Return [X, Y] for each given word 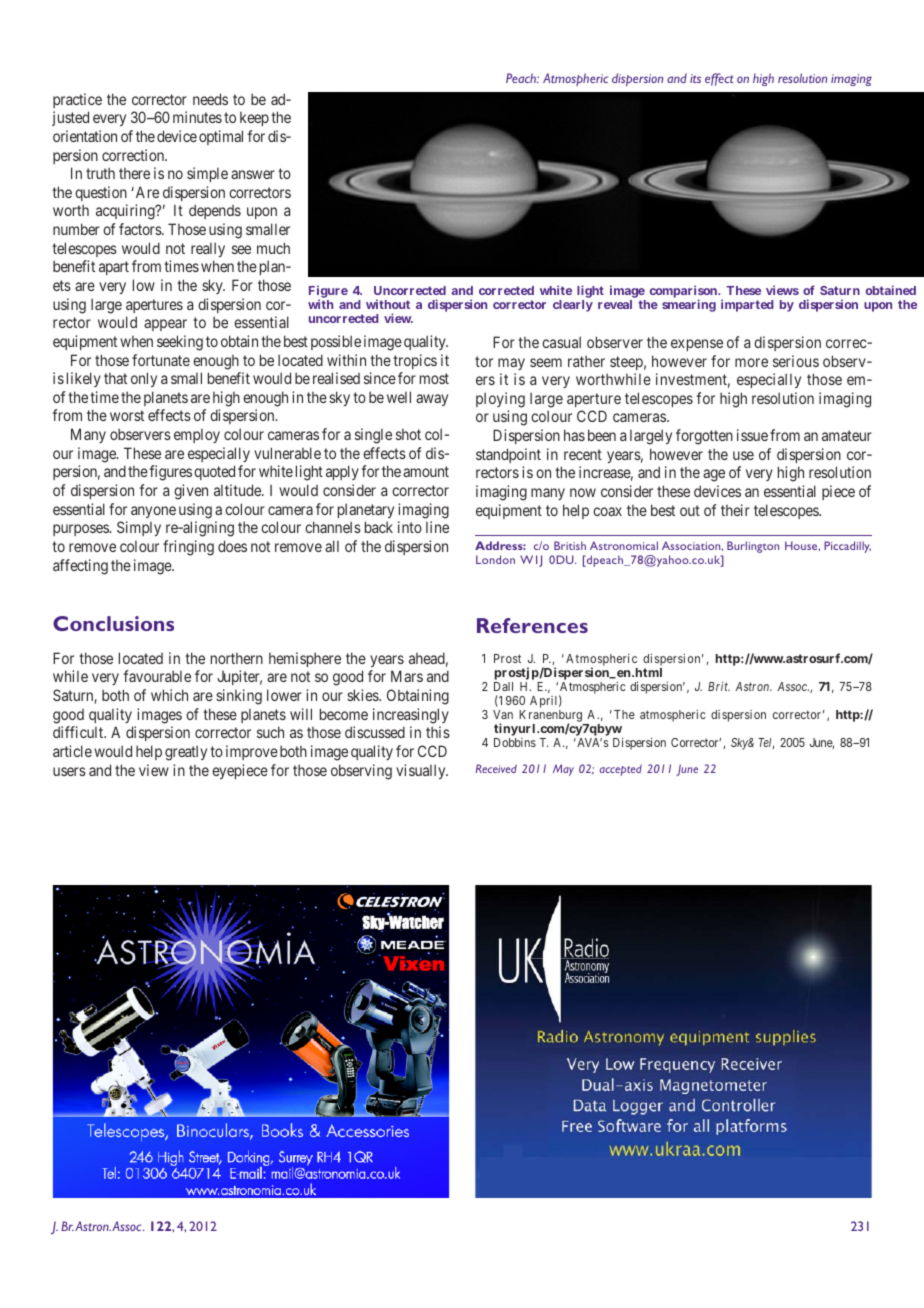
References [532, 625]
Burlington [753, 547]
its [695, 78]
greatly [186, 753]
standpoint [508, 455]
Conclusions [113, 623]
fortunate [161, 360]
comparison [684, 293]
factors [141, 229]
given [191, 492]
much [273, 248]
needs [210, 99]
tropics [415, 361]
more [751, 362]
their [735, 510]
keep [254, 119]
